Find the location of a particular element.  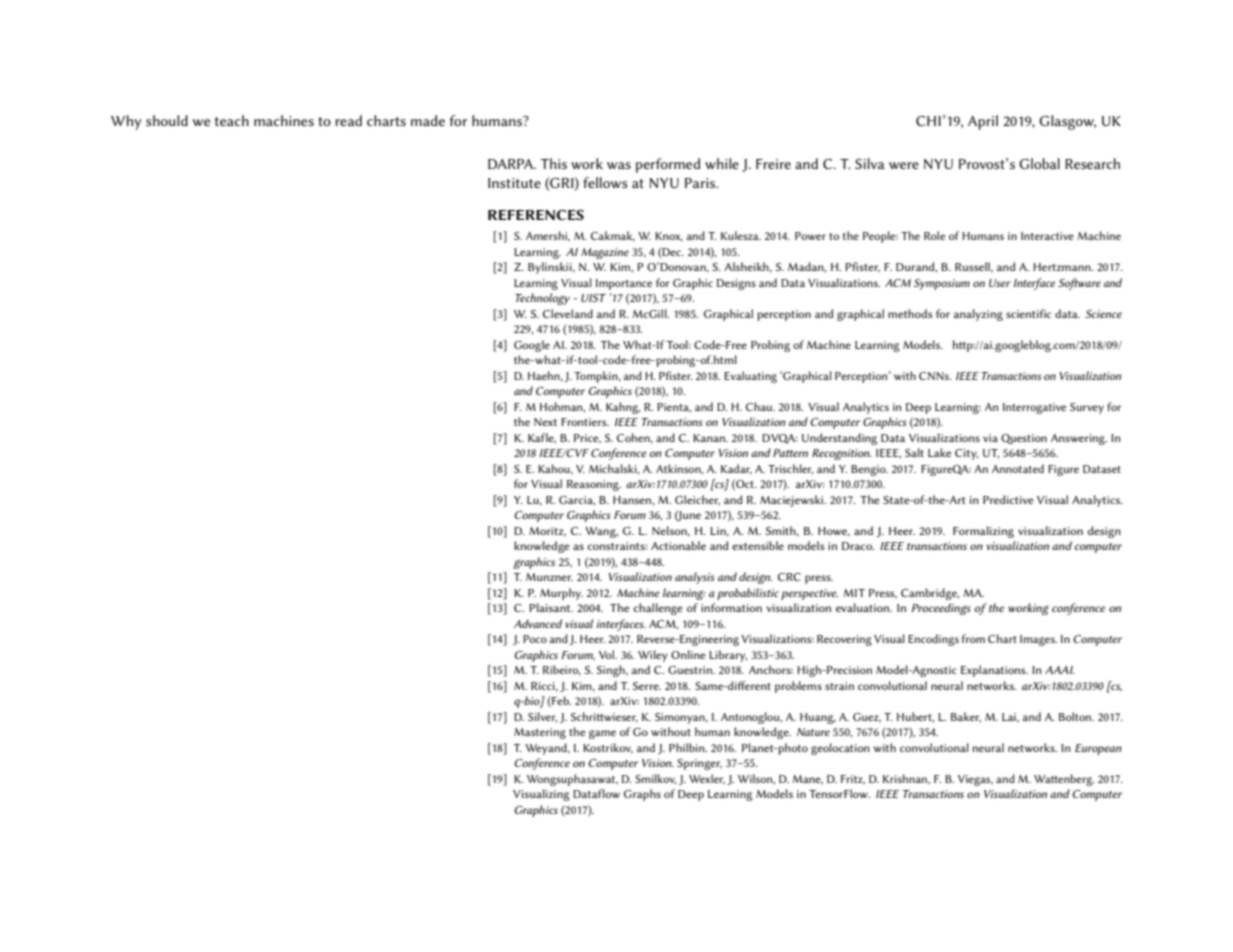

Importance is located at coordinates (624, 284).
